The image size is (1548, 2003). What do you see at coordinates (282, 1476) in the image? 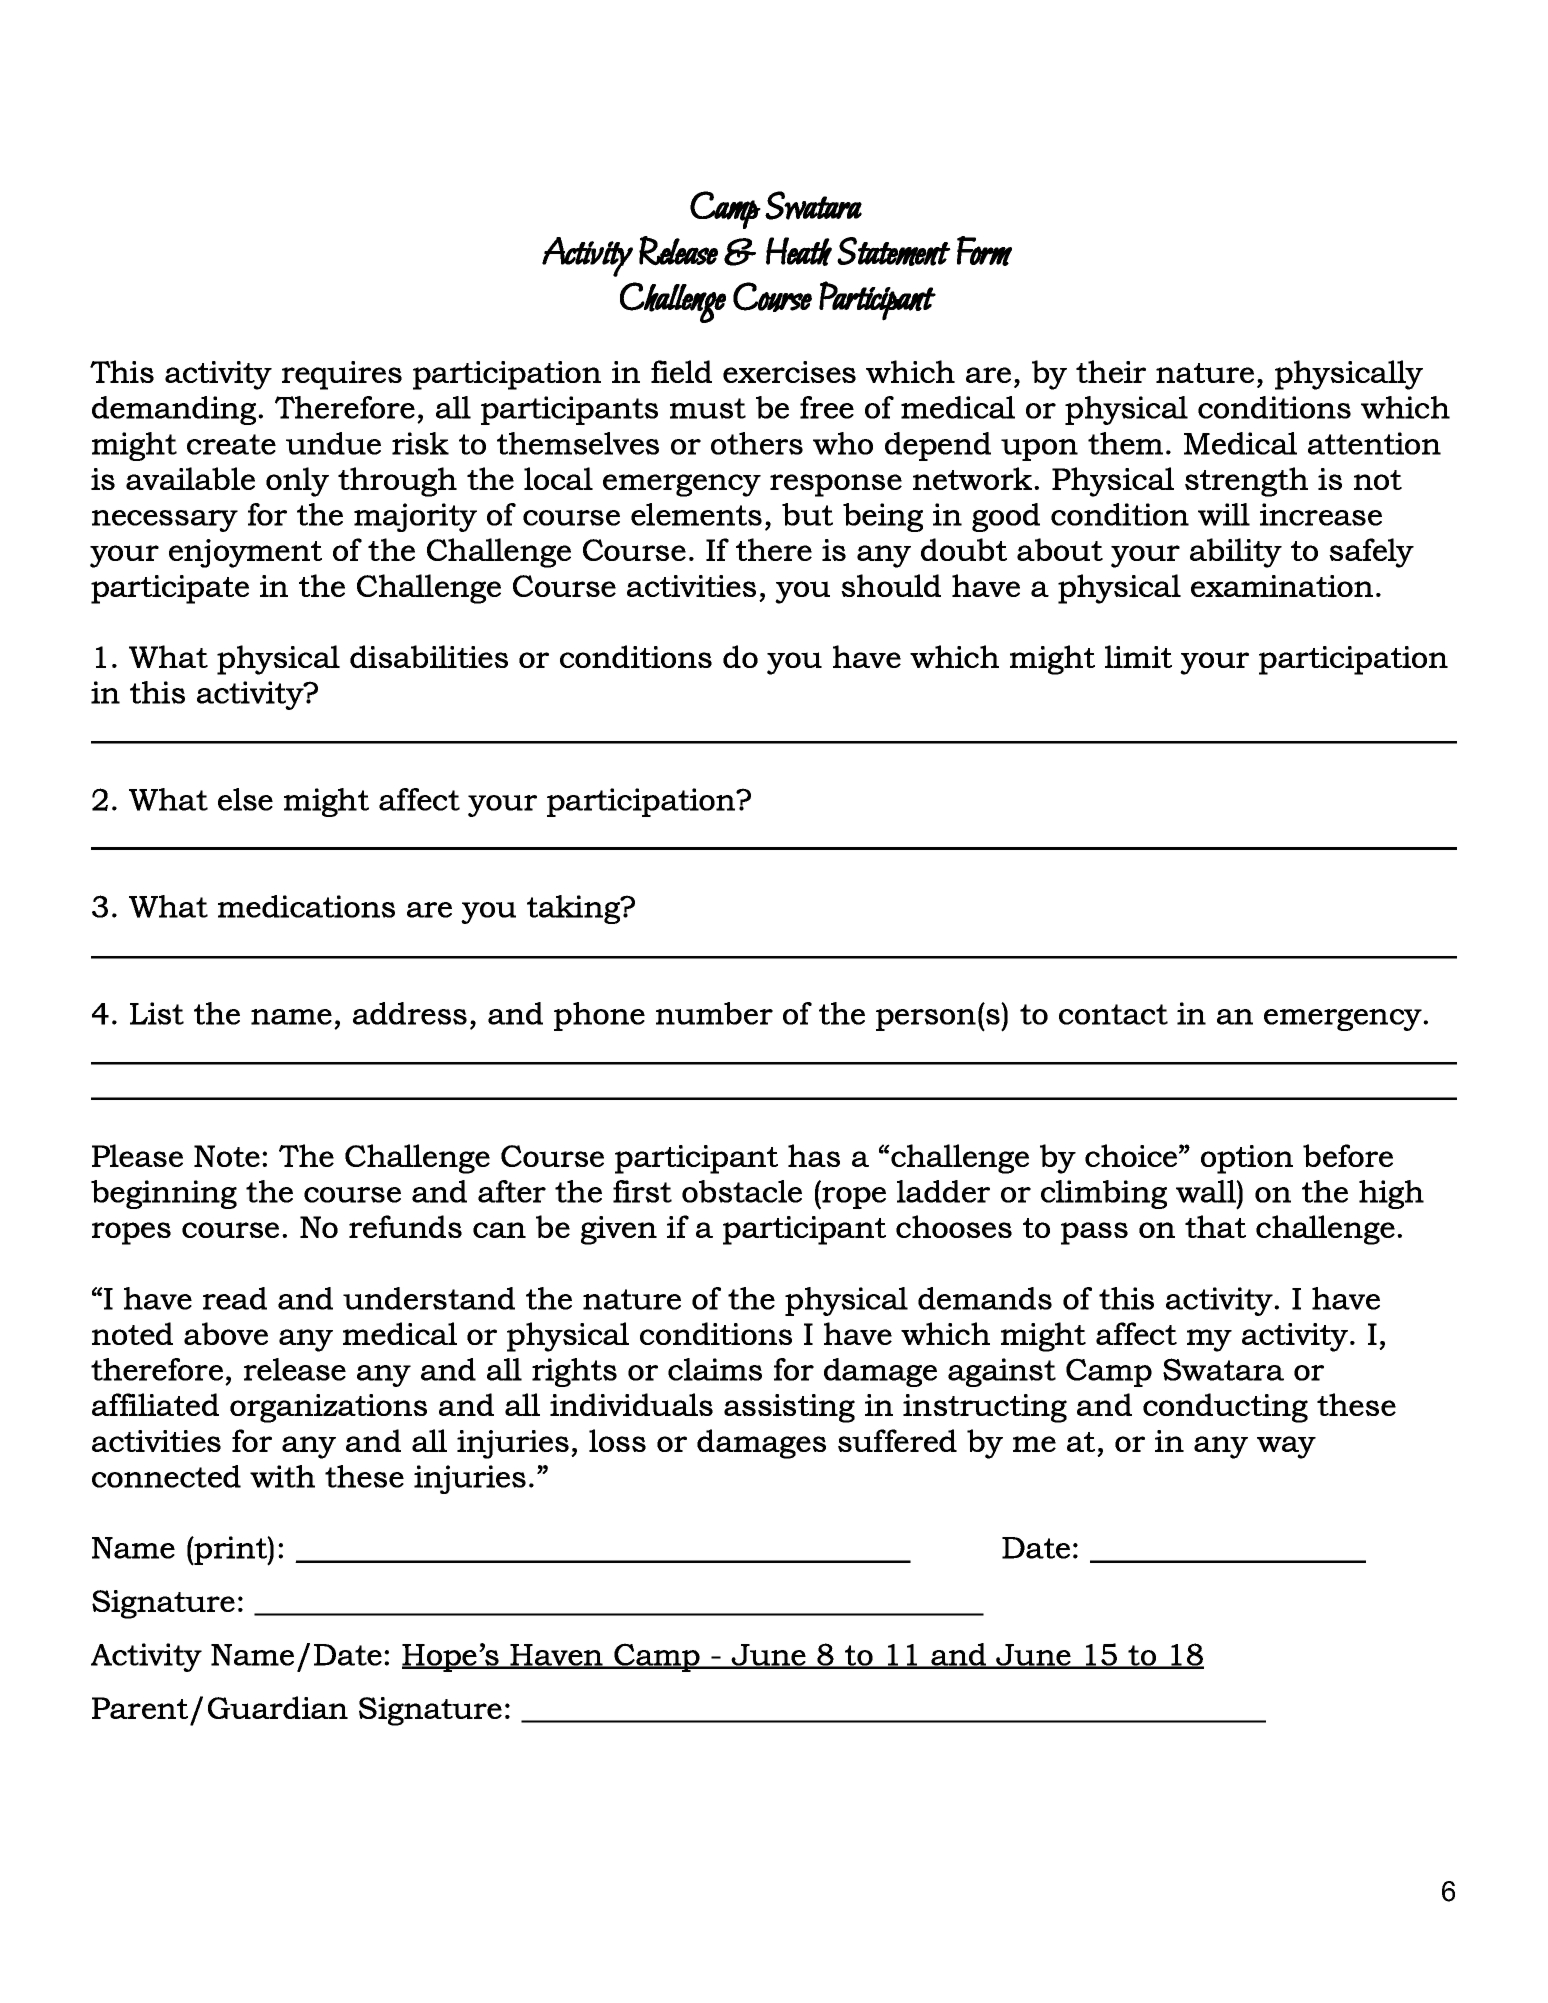
I see `with` at bounding box center [282, 1476].
